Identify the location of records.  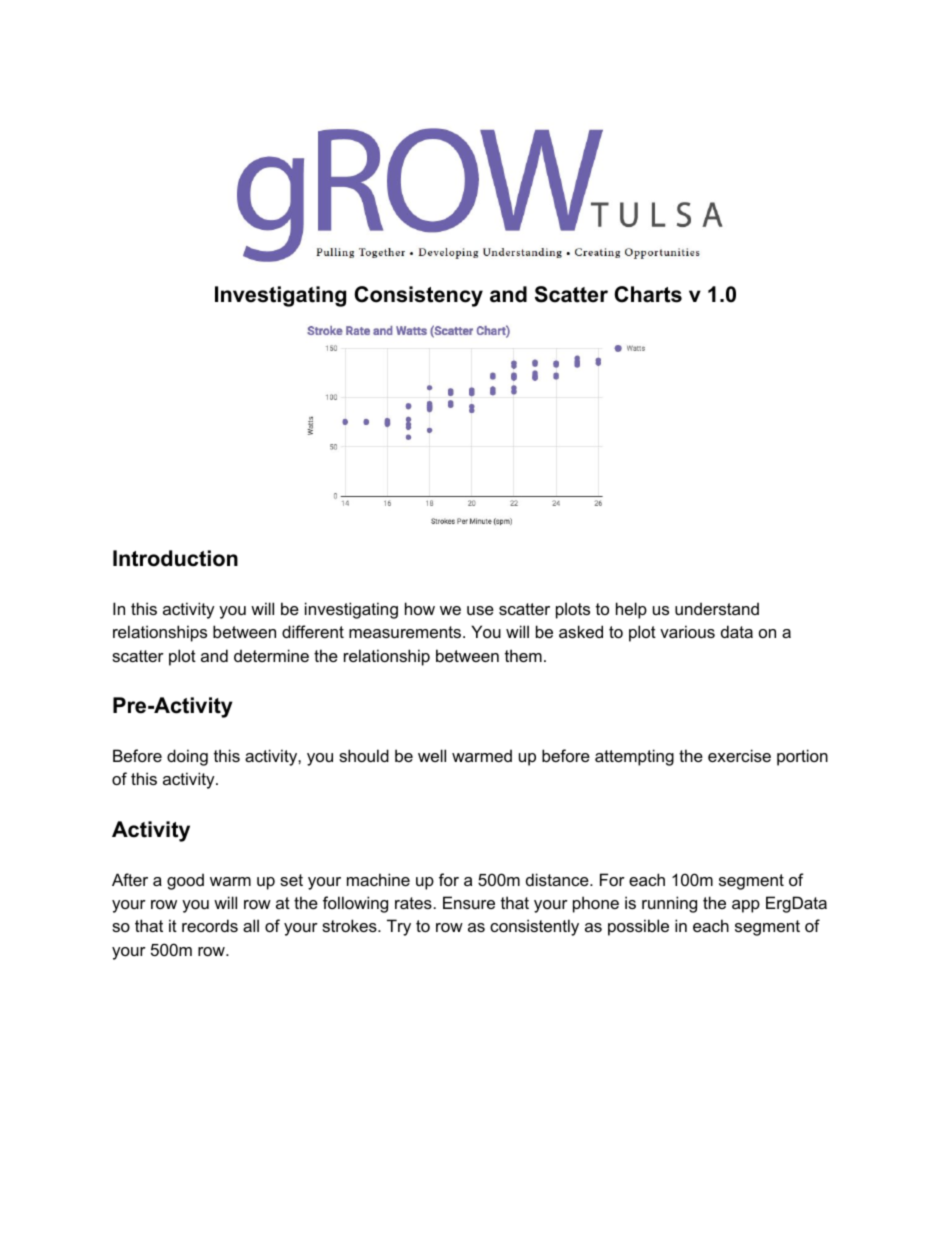
(210, 925).
